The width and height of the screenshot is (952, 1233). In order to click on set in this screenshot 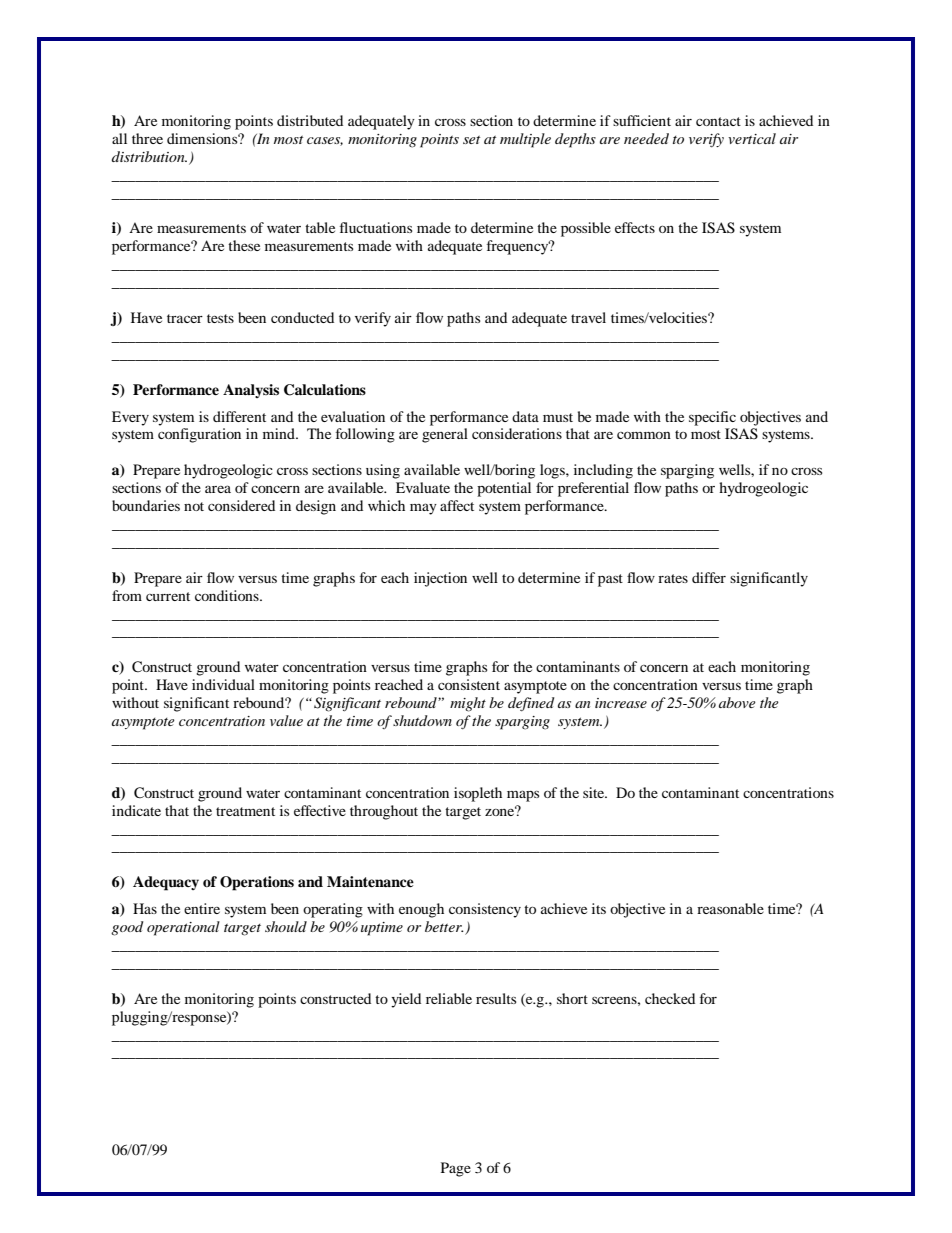, I will do `click(471, 140)`.
